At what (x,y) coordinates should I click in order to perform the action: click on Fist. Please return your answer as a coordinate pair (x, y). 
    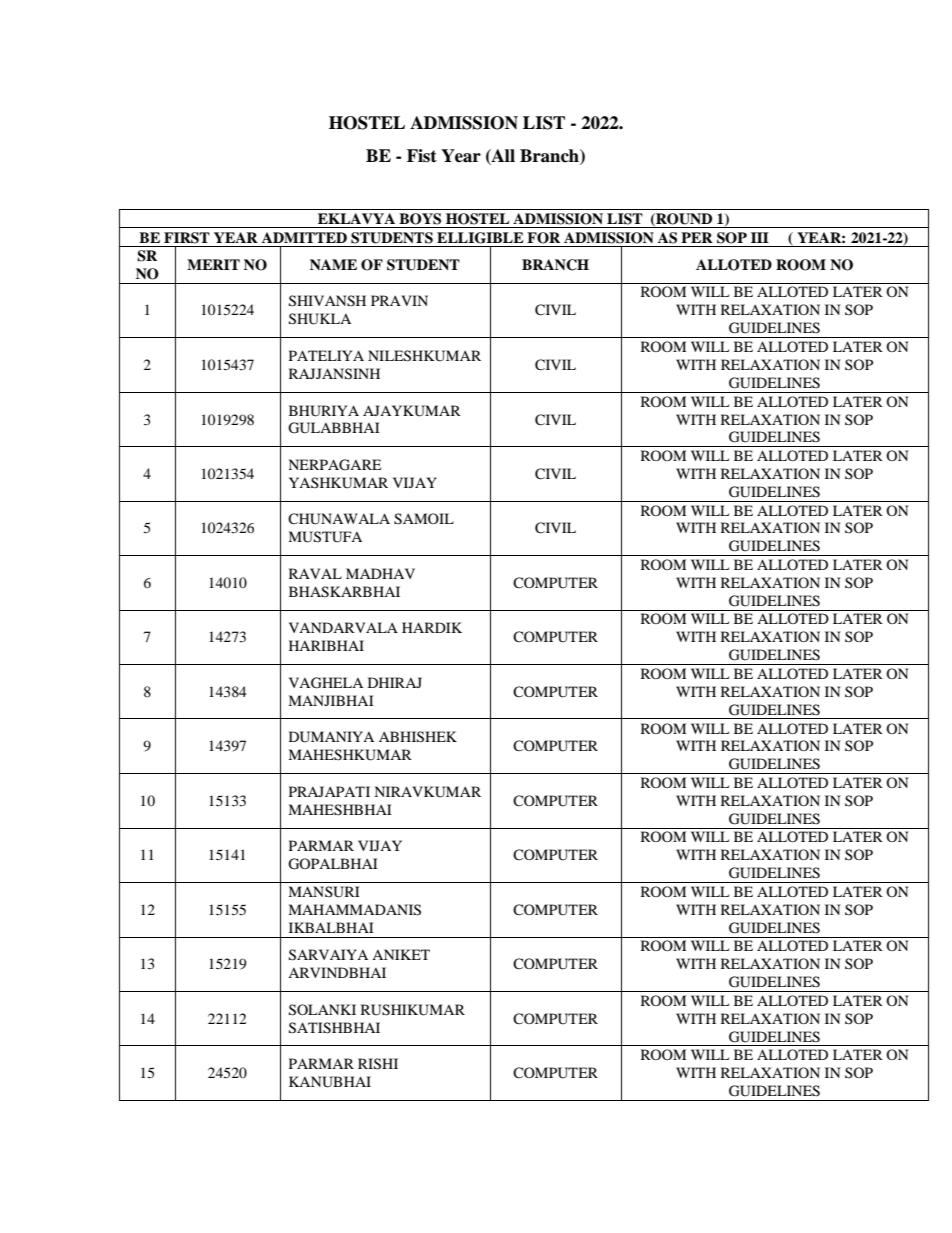
    Looking at the image, I should click on (422, 156).
